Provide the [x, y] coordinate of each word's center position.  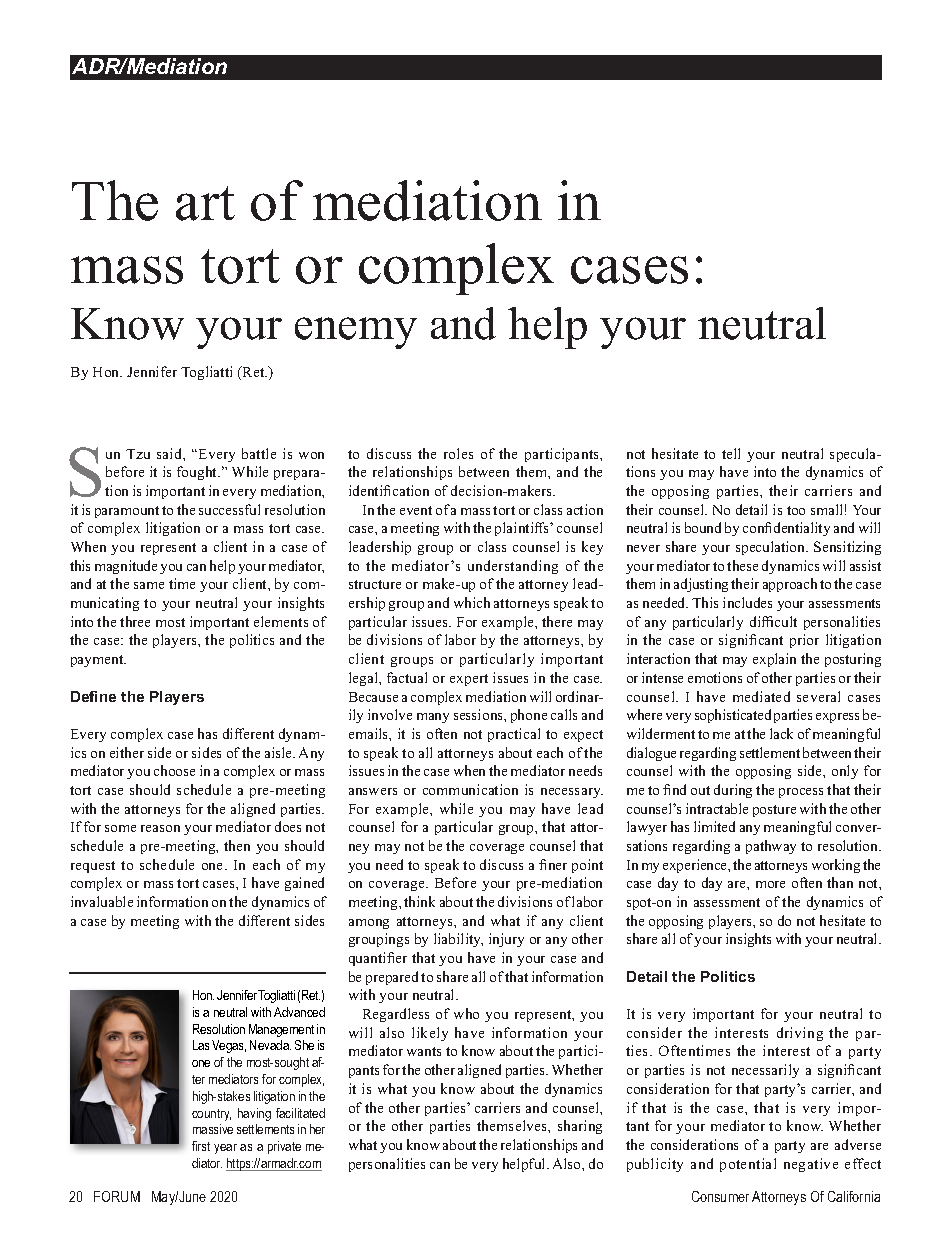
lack [781, 733]
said [170, 453]
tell [731, 453]
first [201, 1146]
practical [514, 735]
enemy [356, 333]
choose [174, 770]
